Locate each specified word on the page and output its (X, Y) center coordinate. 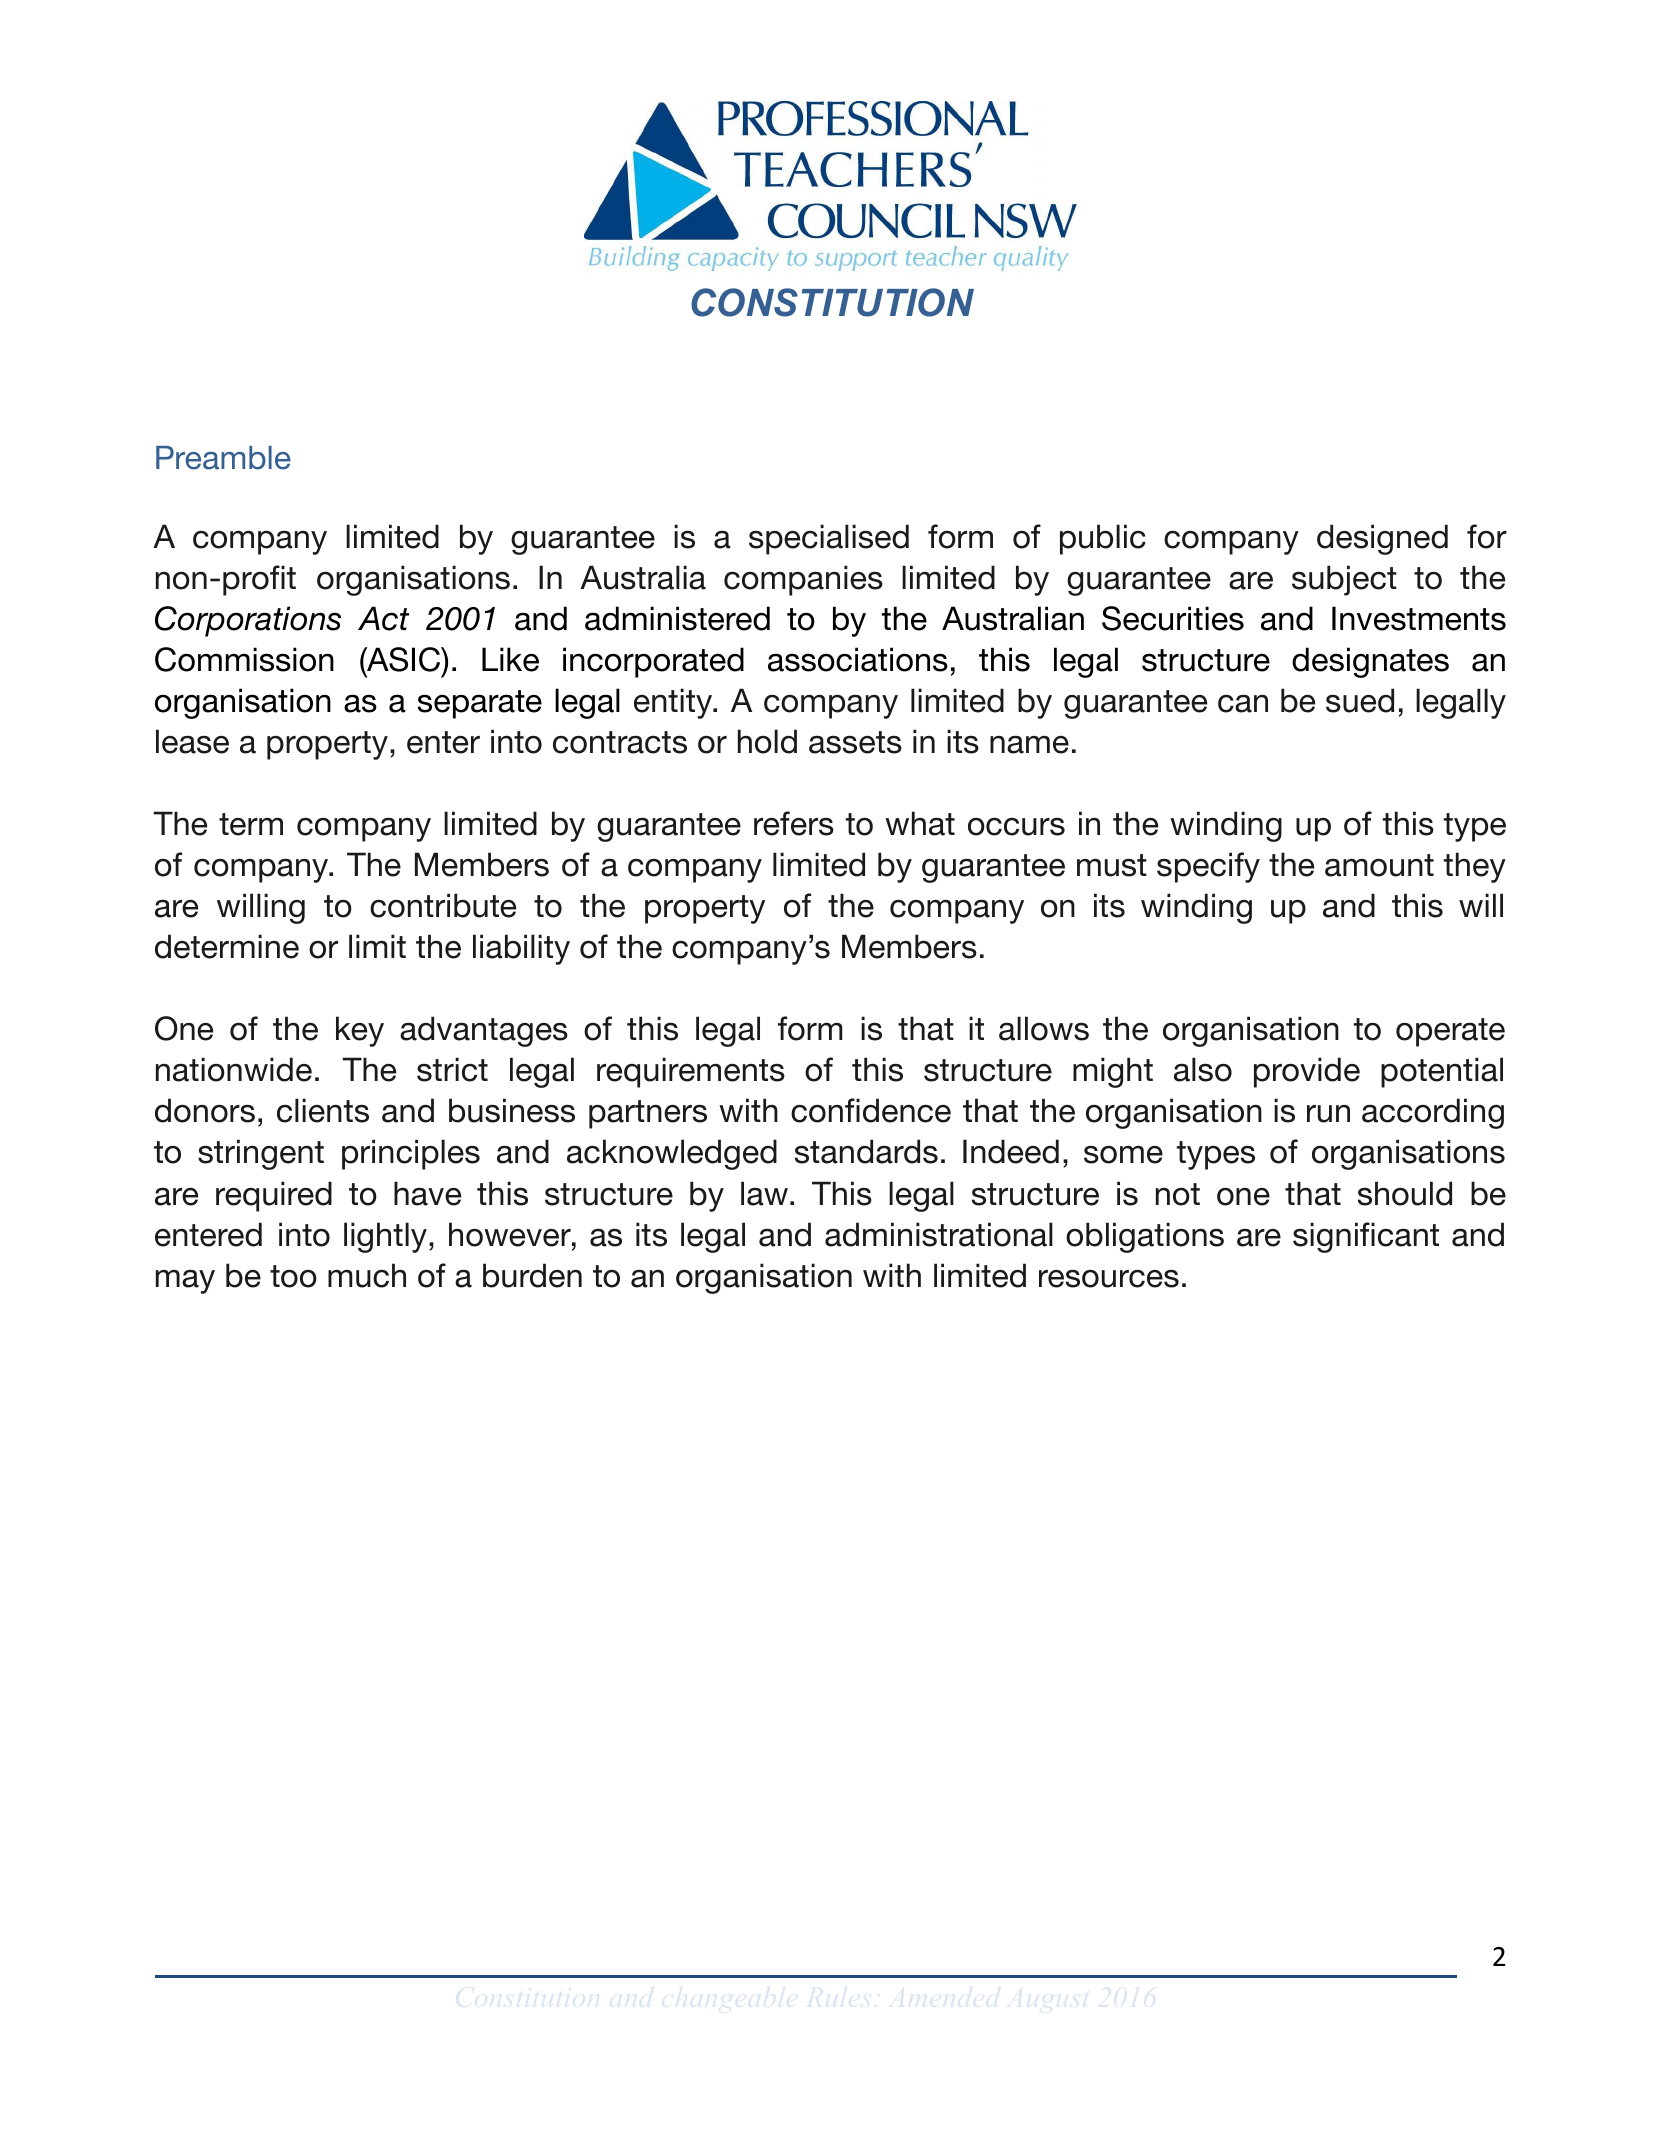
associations (858, 659)
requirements (691, 1072)
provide (1307, 1072)
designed (1382, 539)
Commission (244, 659)
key (360, 1031)
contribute (443, 905)
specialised (829, 539)
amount (1379, 865)
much (367, 1275)
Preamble (223, 458)
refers (794, 823)
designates (1370, 662)
